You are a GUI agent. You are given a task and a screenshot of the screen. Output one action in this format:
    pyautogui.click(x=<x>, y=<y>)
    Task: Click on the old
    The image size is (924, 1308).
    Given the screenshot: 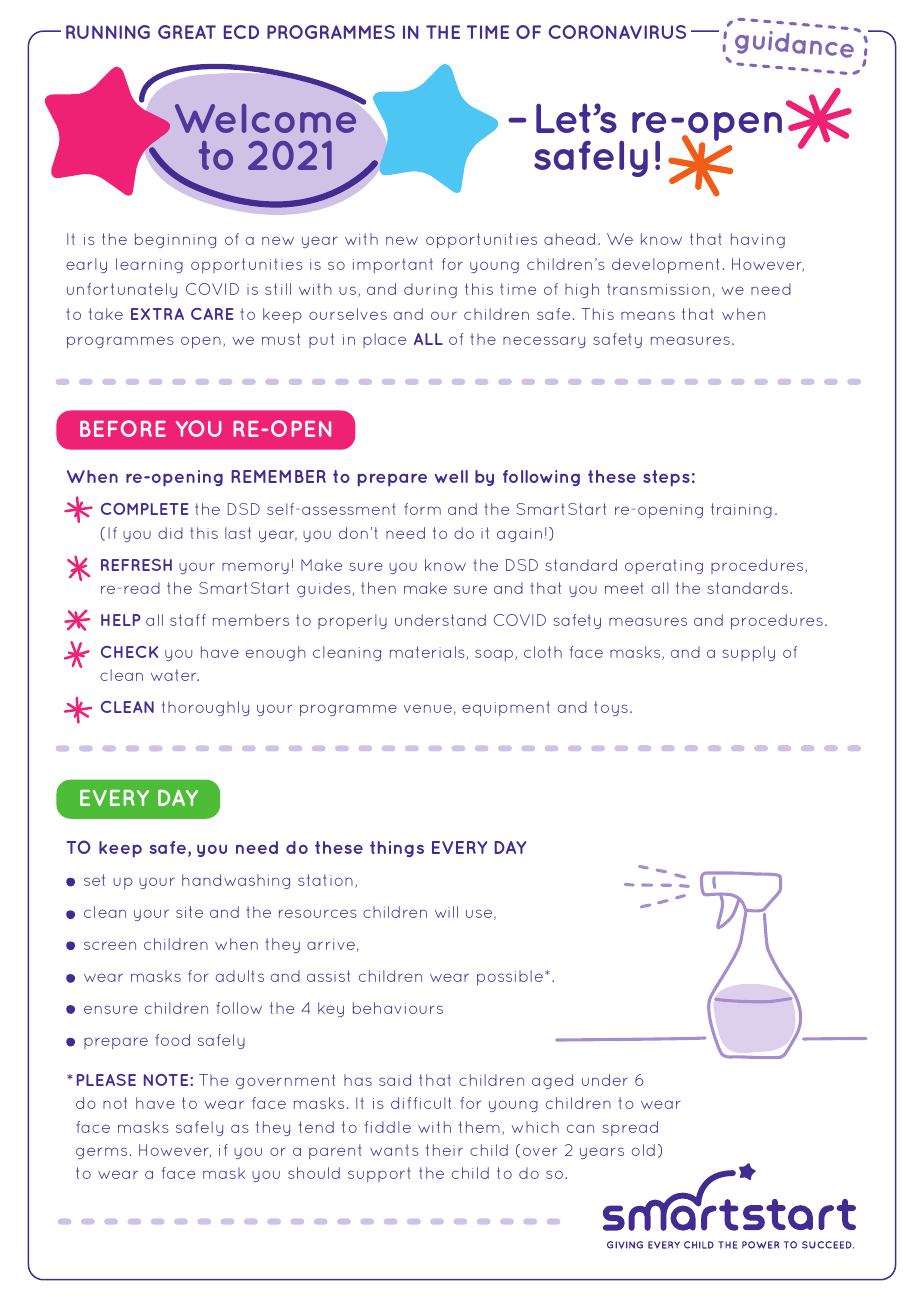 What is the action you would take?
    pyautogui.click(x=643, y=1150)
